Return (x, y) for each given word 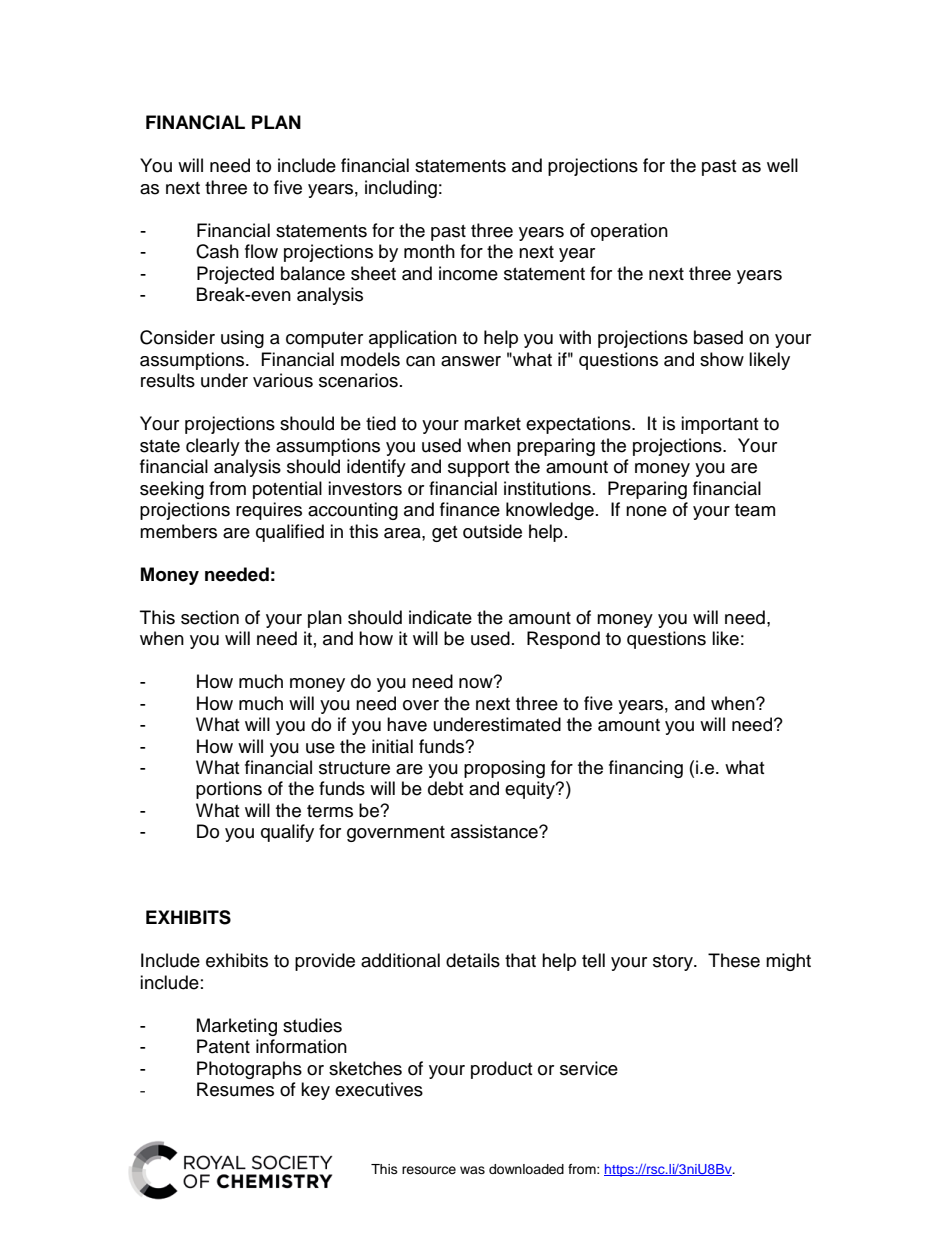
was (472, 1170)
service (589, 1068)
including (401, 189)
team (755, 510)
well (782, 165)
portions (229, 790)
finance (470, 509)
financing (646, 769)
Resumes (235, 1089)
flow (261, 251)
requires (269, 511)
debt (445, 788)
